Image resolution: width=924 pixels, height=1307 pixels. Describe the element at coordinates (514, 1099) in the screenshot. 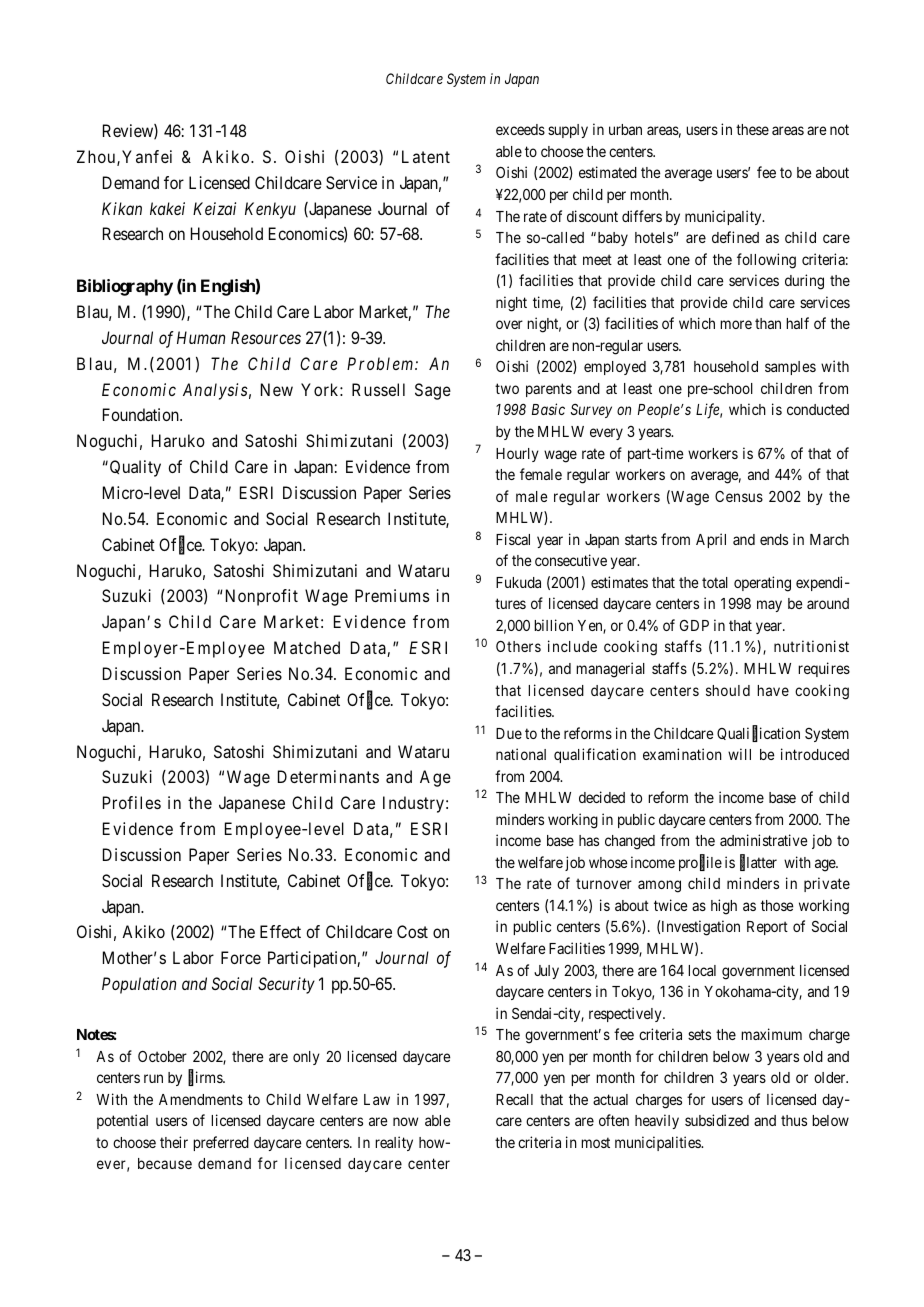

I see `Recall` at that location.
